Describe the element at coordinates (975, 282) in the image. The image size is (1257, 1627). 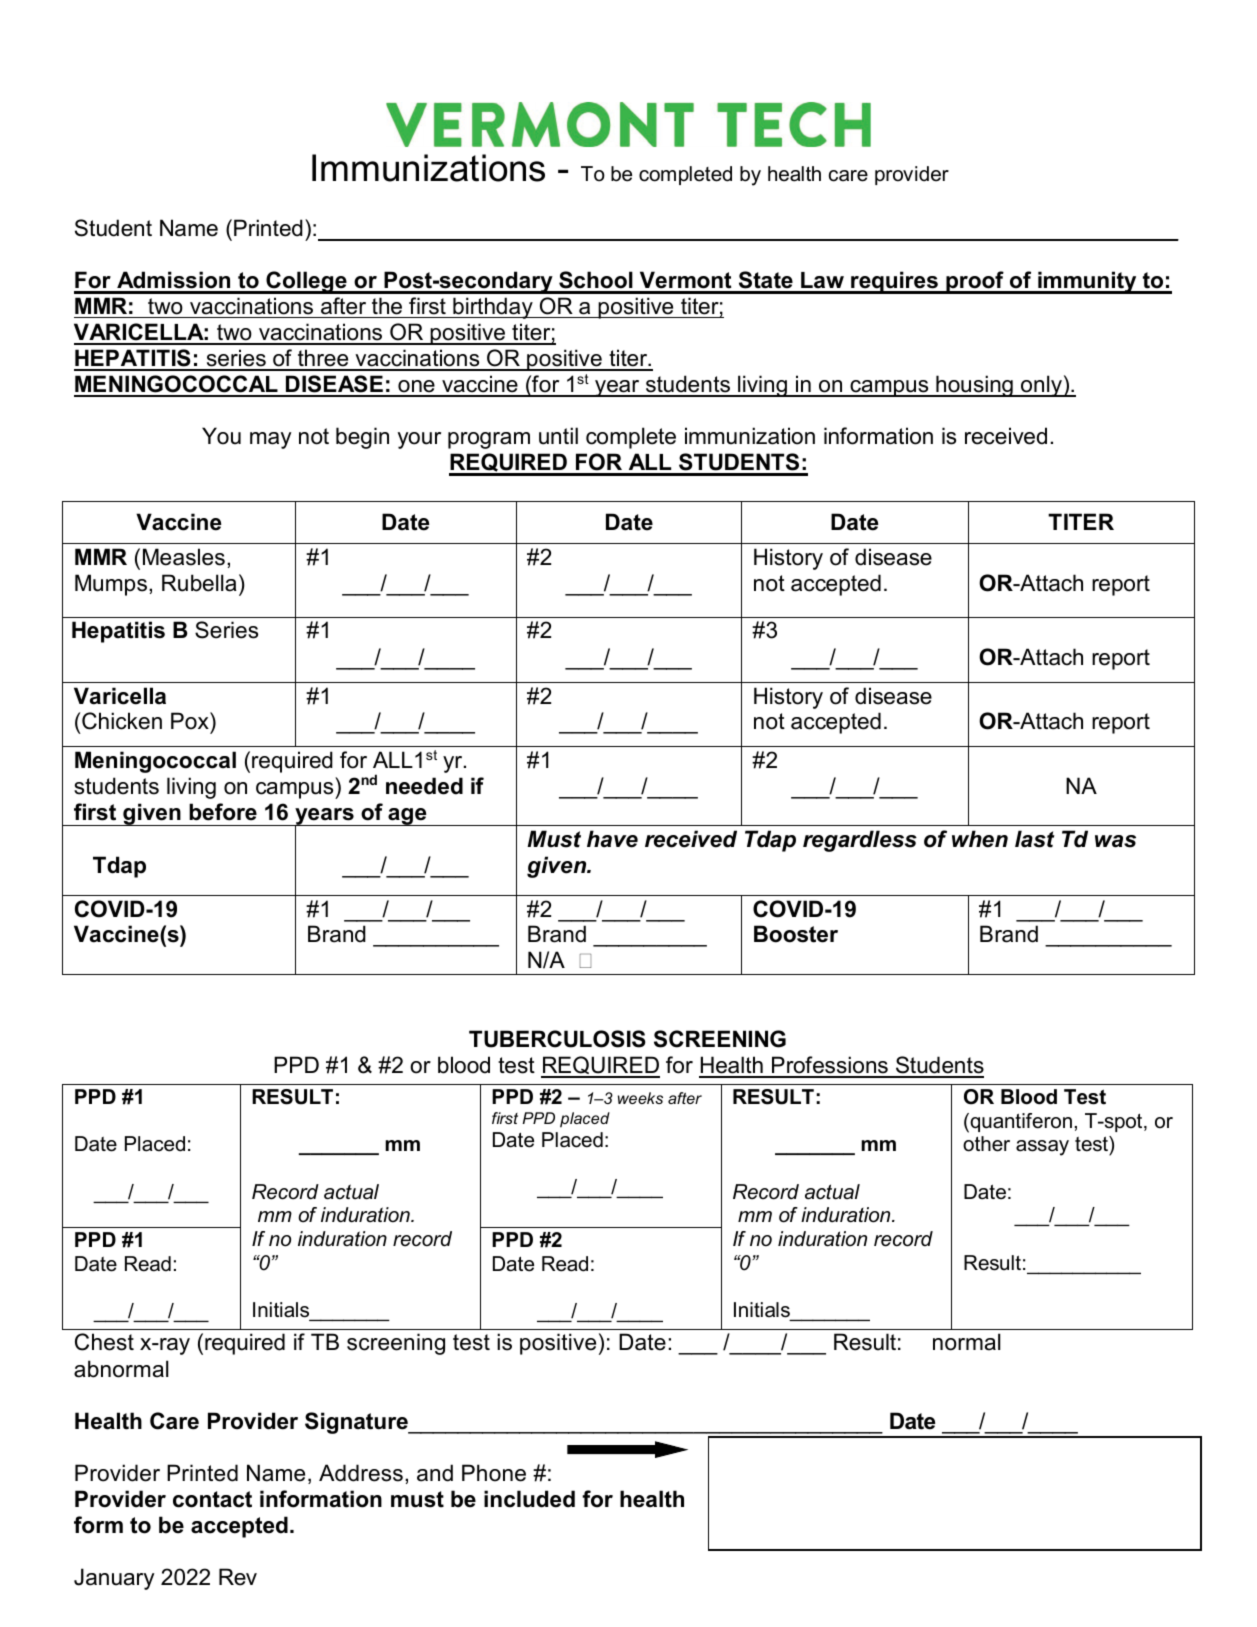
I see `proof` at that location.
